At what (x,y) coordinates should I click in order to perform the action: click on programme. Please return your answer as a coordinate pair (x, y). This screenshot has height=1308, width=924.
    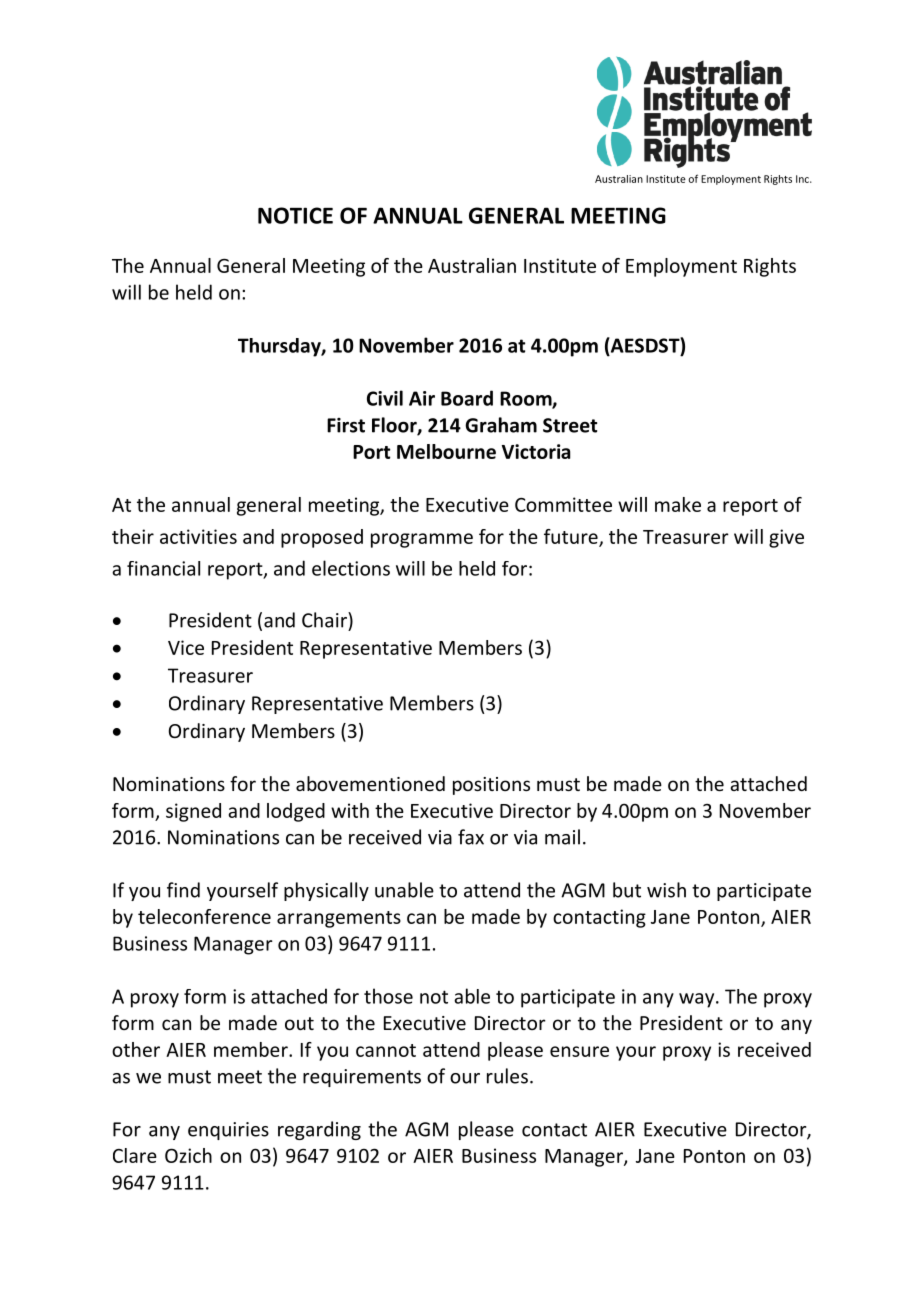
    Looking at the image, I should click on (422, 540).
